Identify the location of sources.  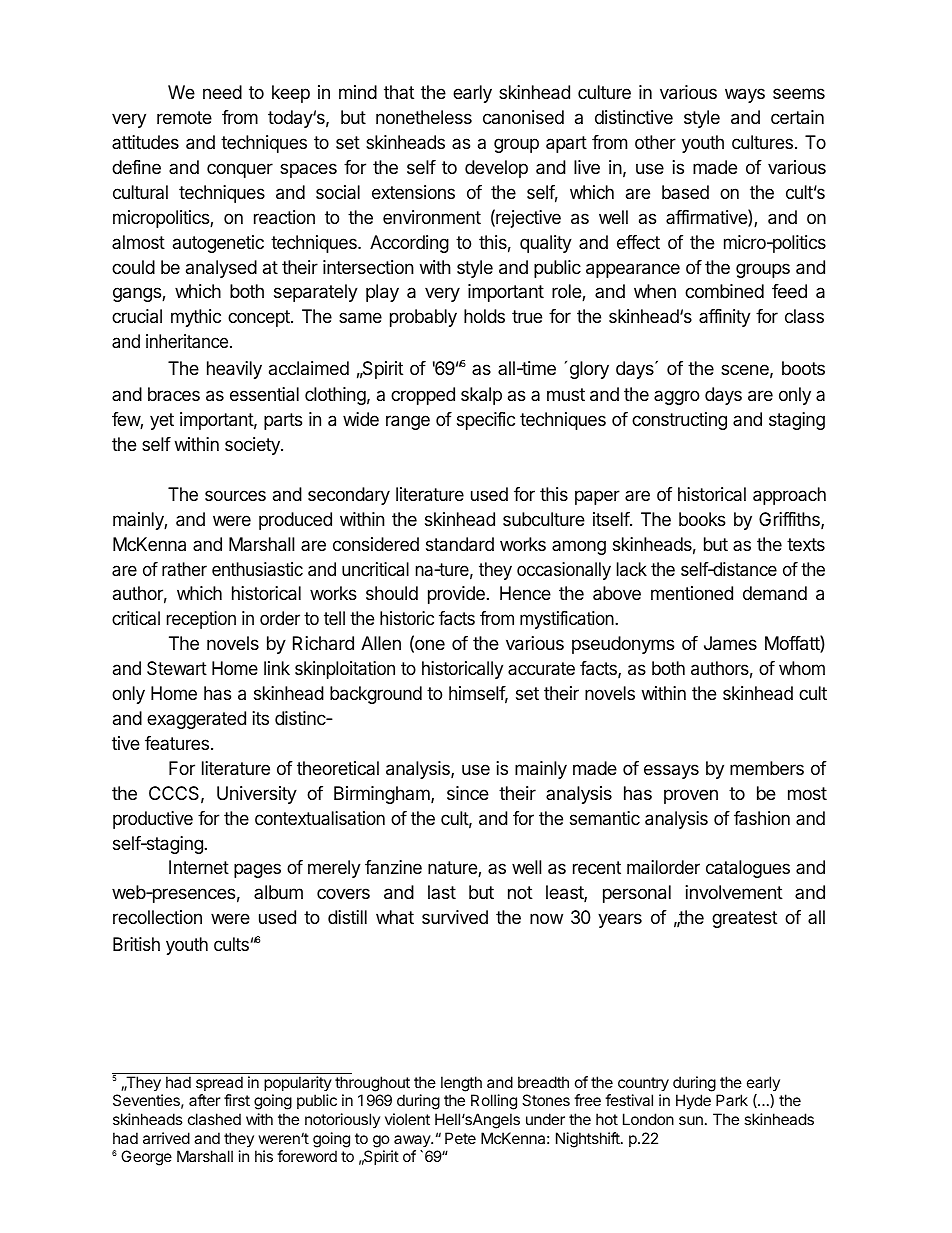
(235, 495).
